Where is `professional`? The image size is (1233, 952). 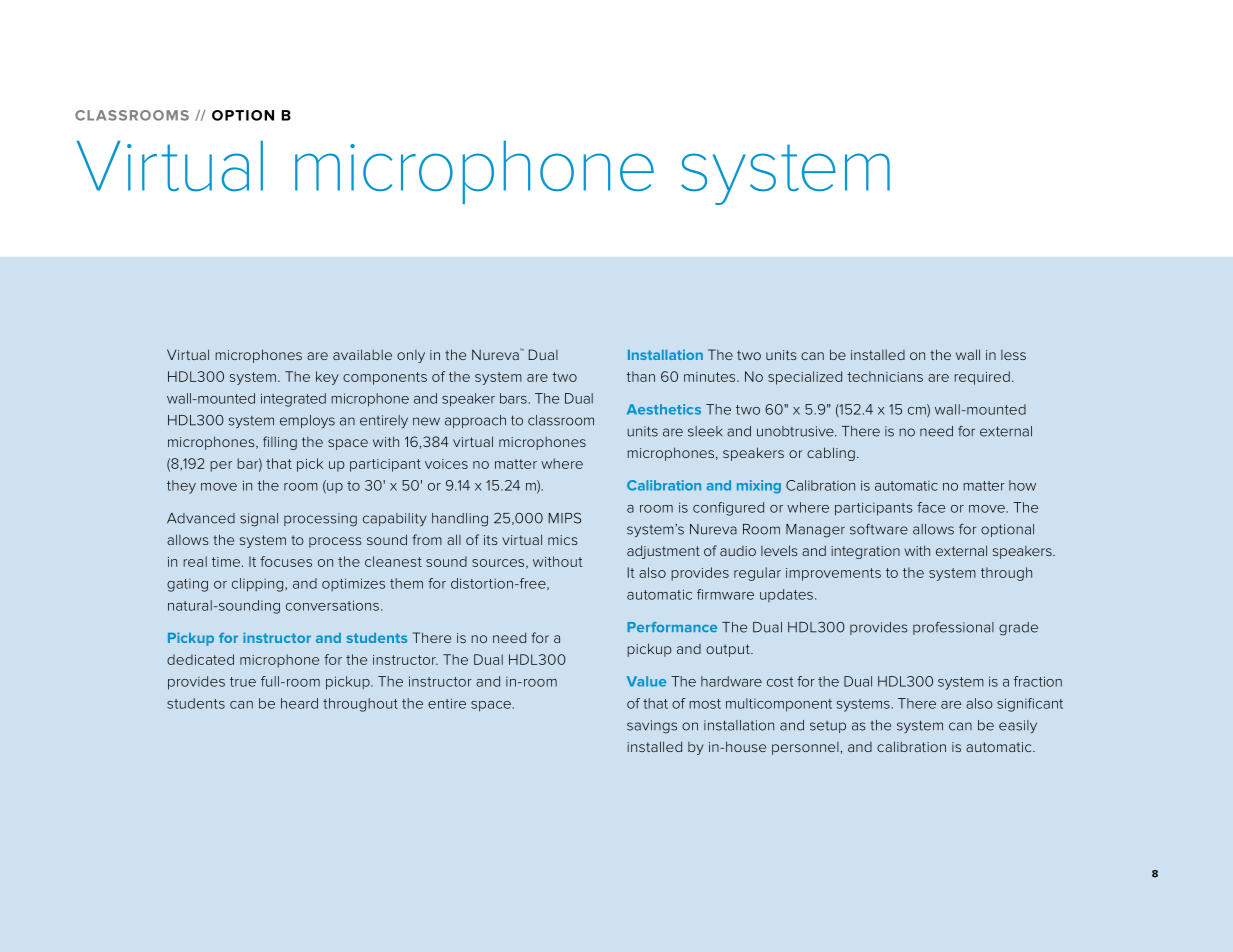
professional is located at coordinates (953, 628).
